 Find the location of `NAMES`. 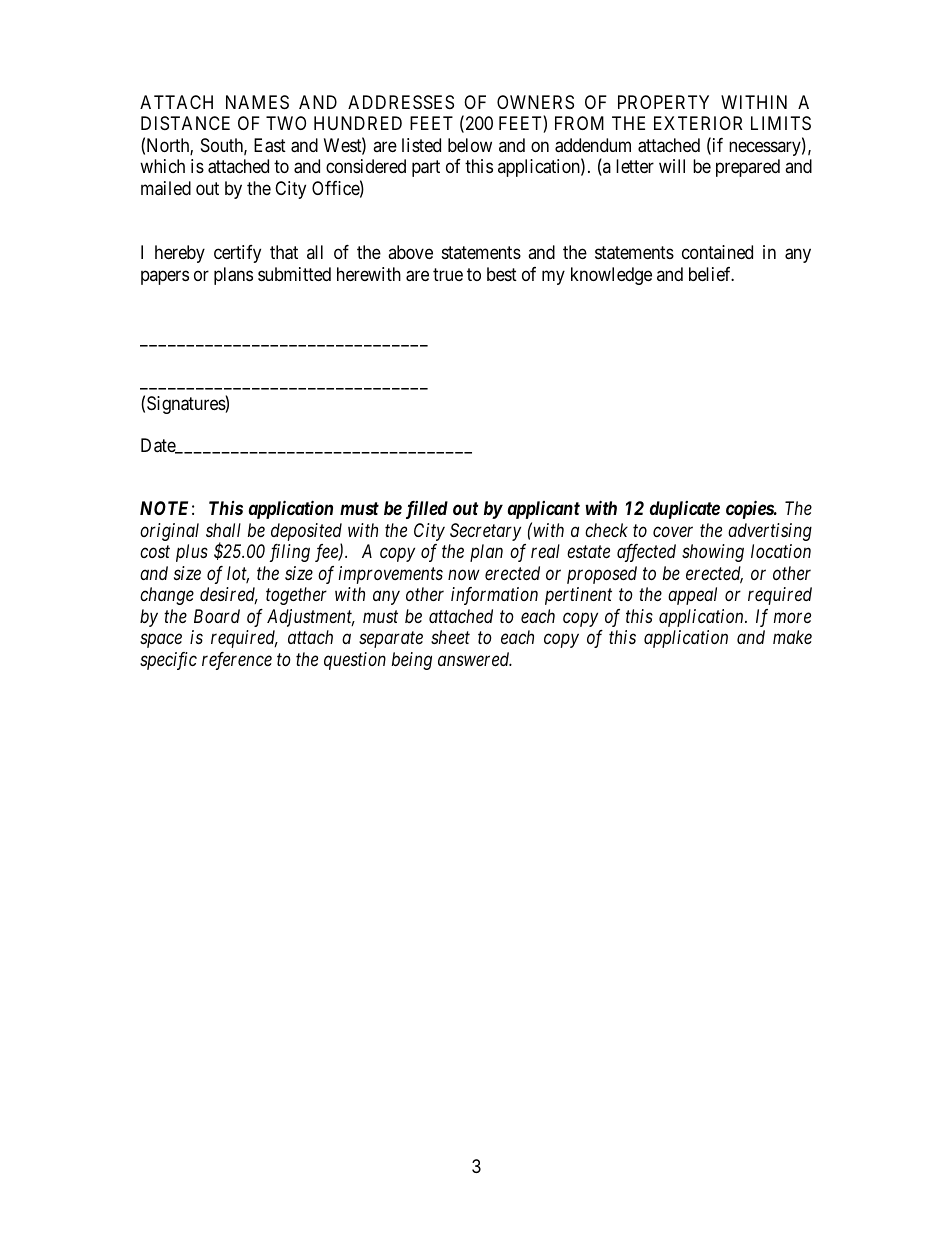

NAMES is located at coordinates (257, 102).
